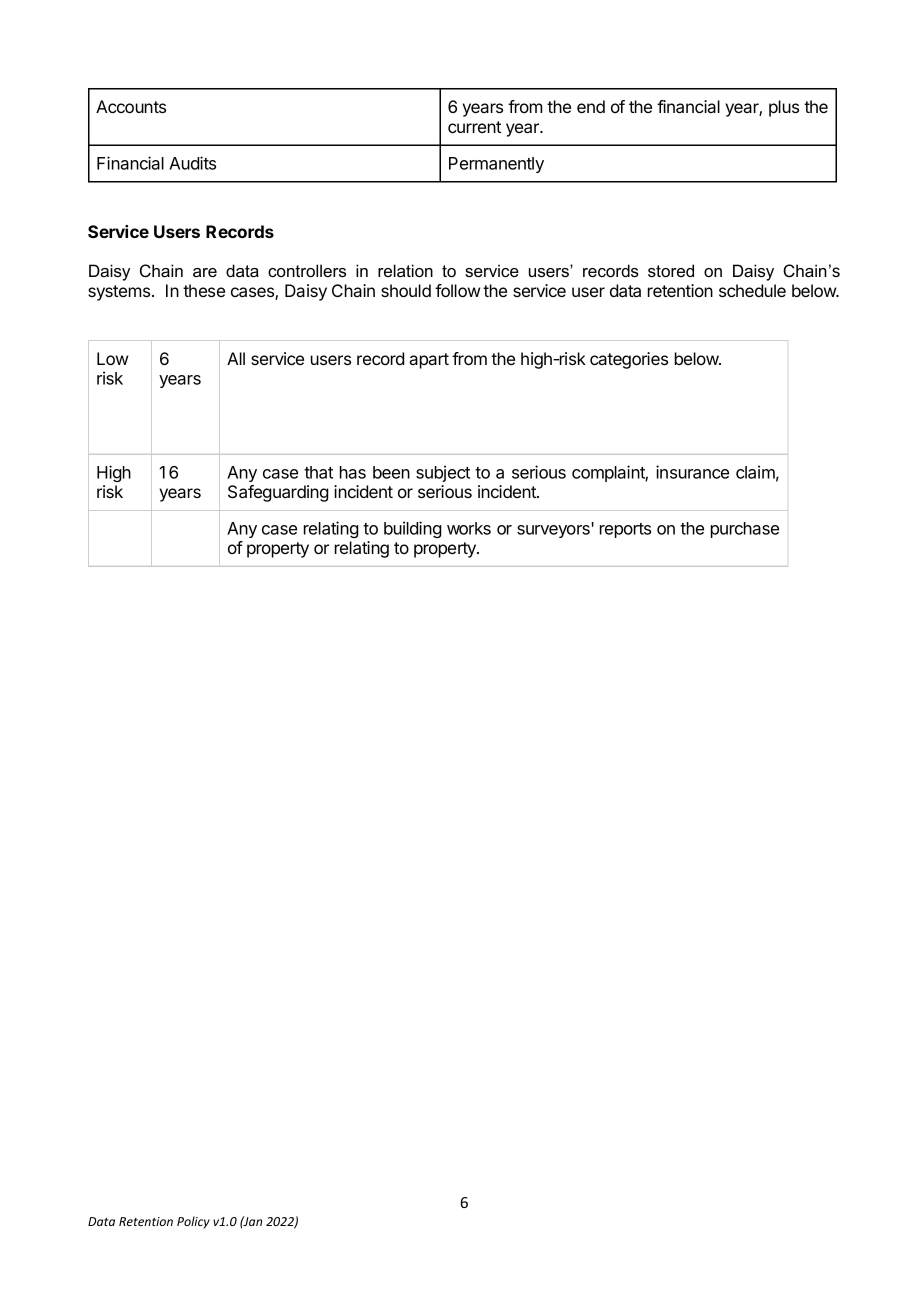 This page has width=924, height=1308. I want to click on surveyors, so click(553, 531).
